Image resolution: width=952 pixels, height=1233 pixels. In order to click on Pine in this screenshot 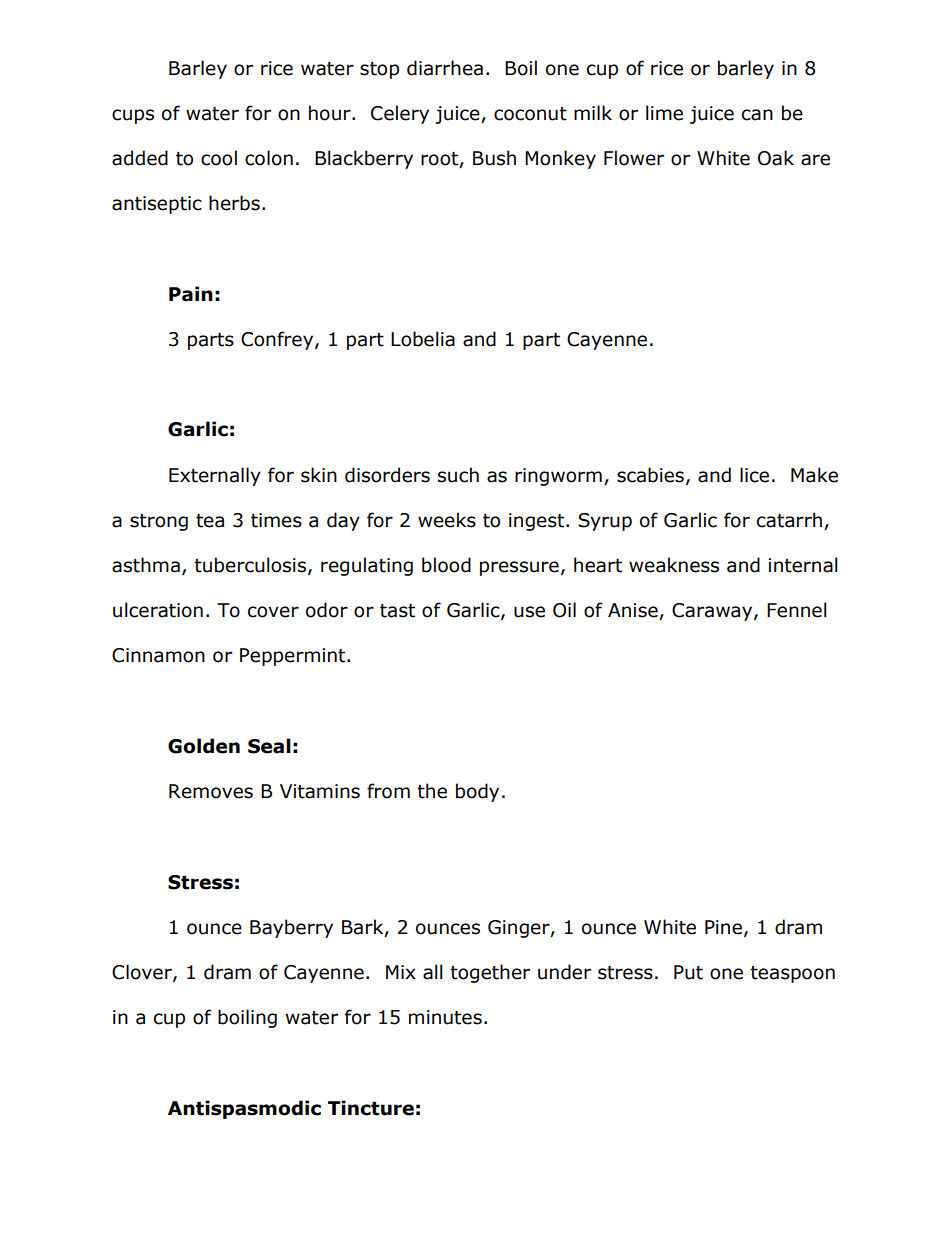, I will do `click(723, 927)`.
